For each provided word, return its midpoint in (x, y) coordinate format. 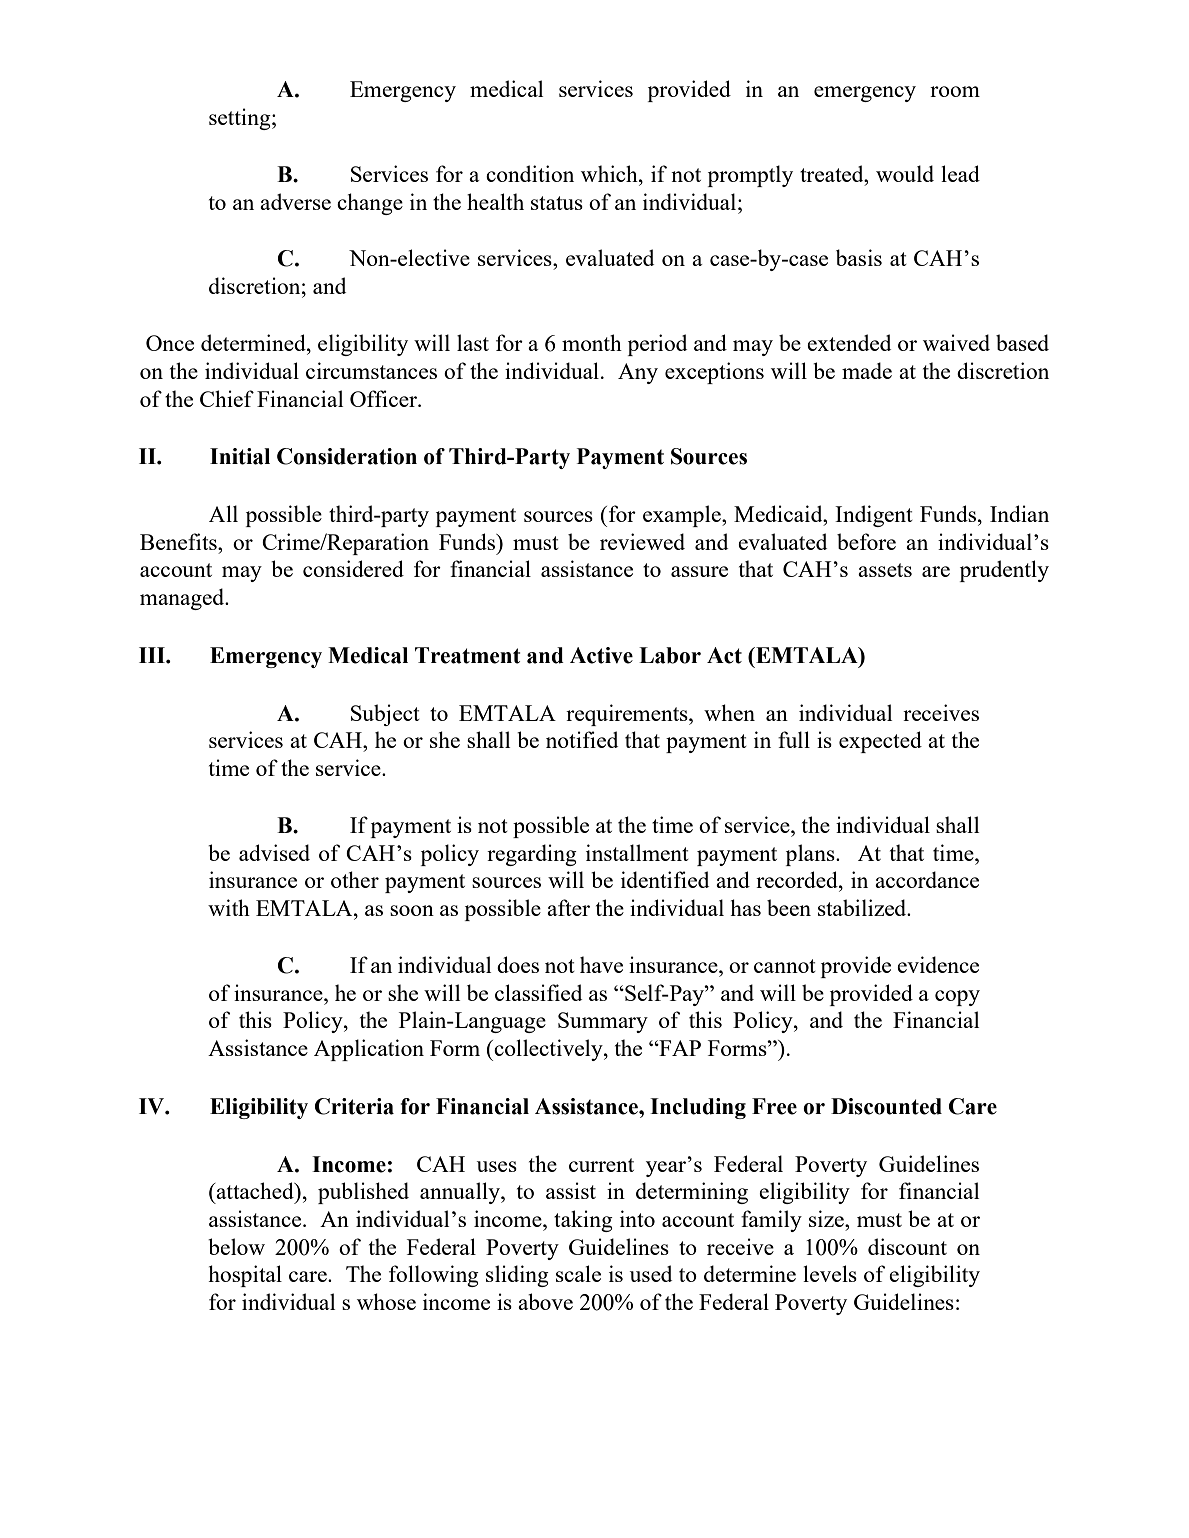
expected (880, 742)
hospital (245, 1276)
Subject (385, 715)
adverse (295, 201)
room (955, 91)
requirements (628, 715)
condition (530, 173)
